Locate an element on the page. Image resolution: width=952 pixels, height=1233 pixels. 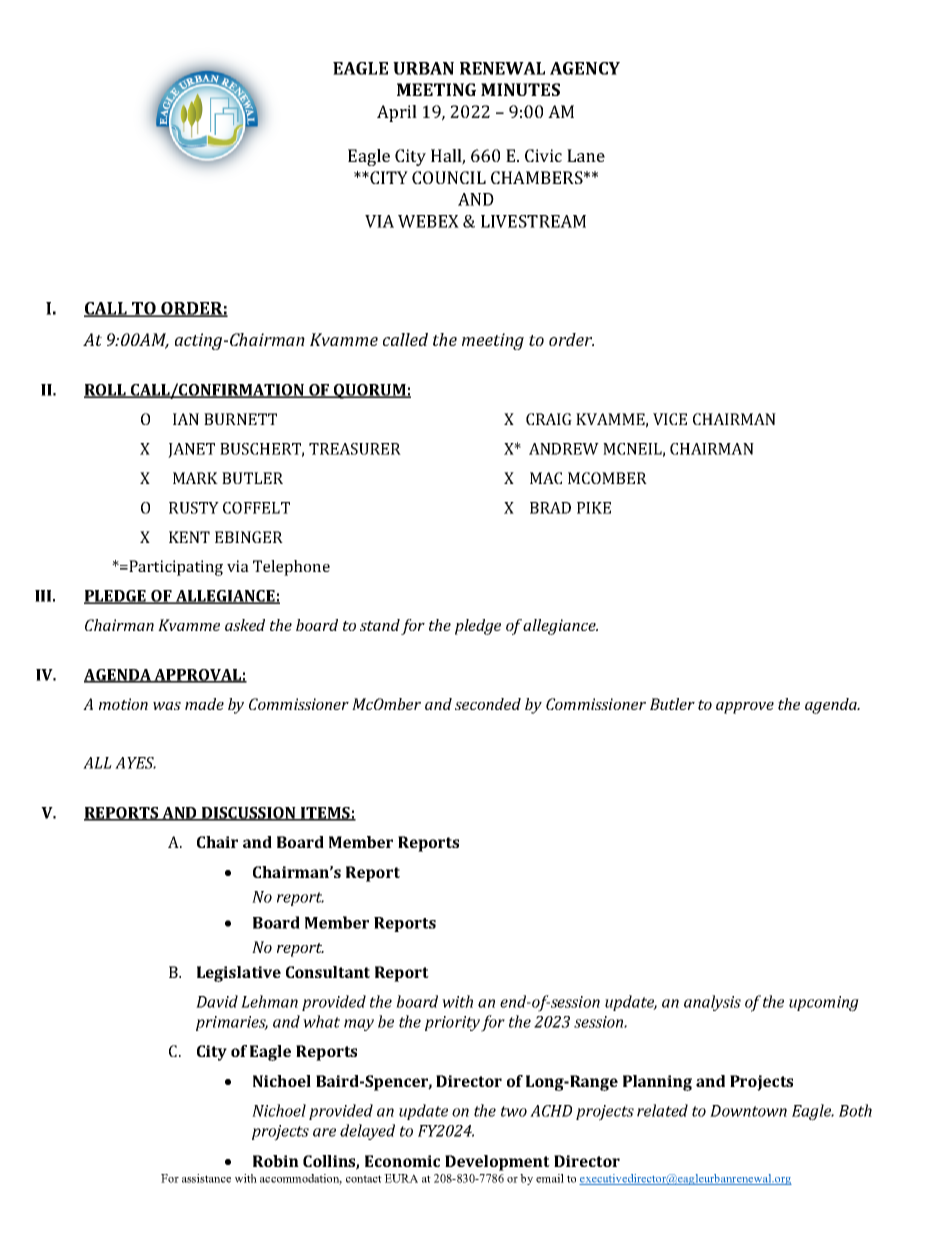
seconded is located at coordinates (488, 704).
